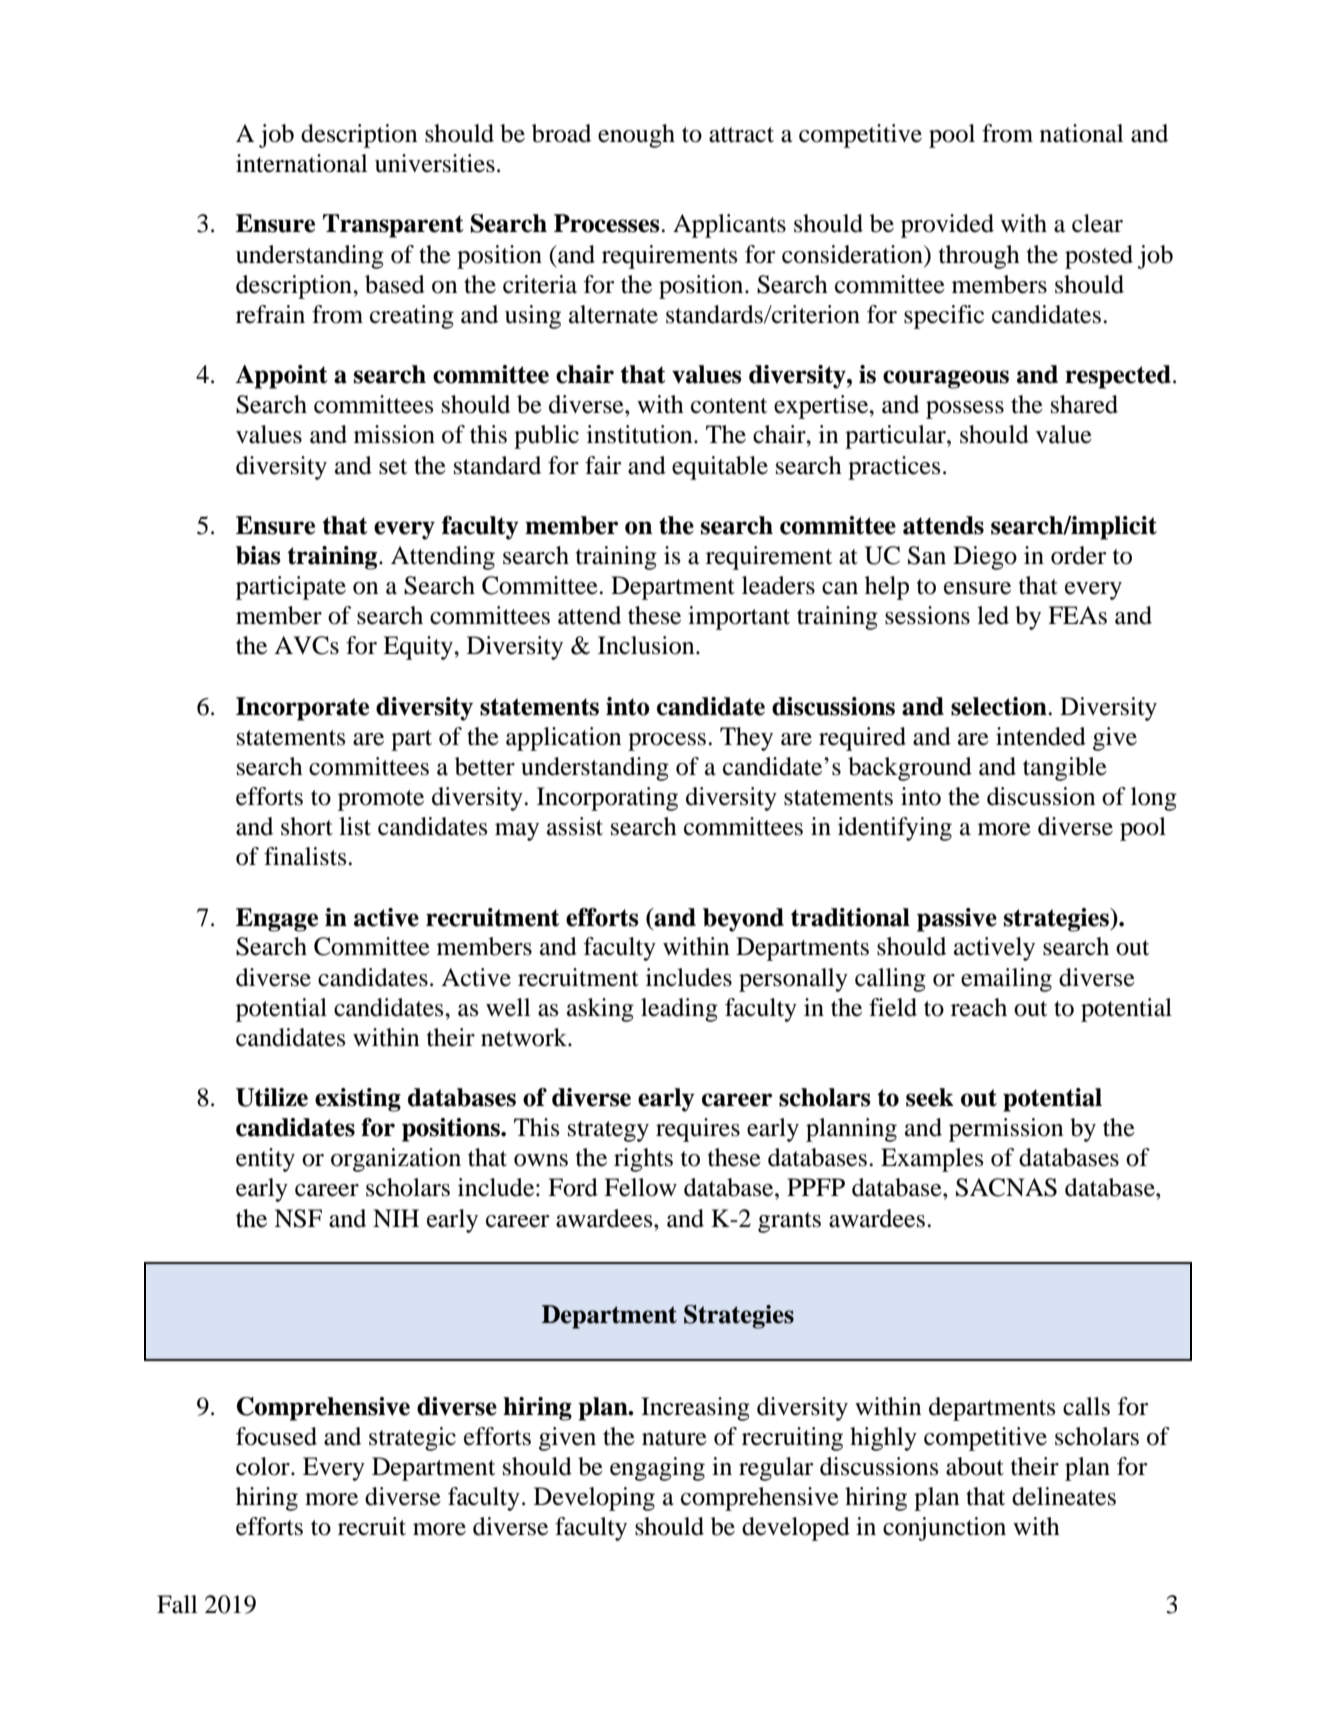 This screenshot has width=1336, height=1729. What do you see at coordinates (264, 1466) in the screenshot?
I see `color` at bounding box center [264, 1466].
